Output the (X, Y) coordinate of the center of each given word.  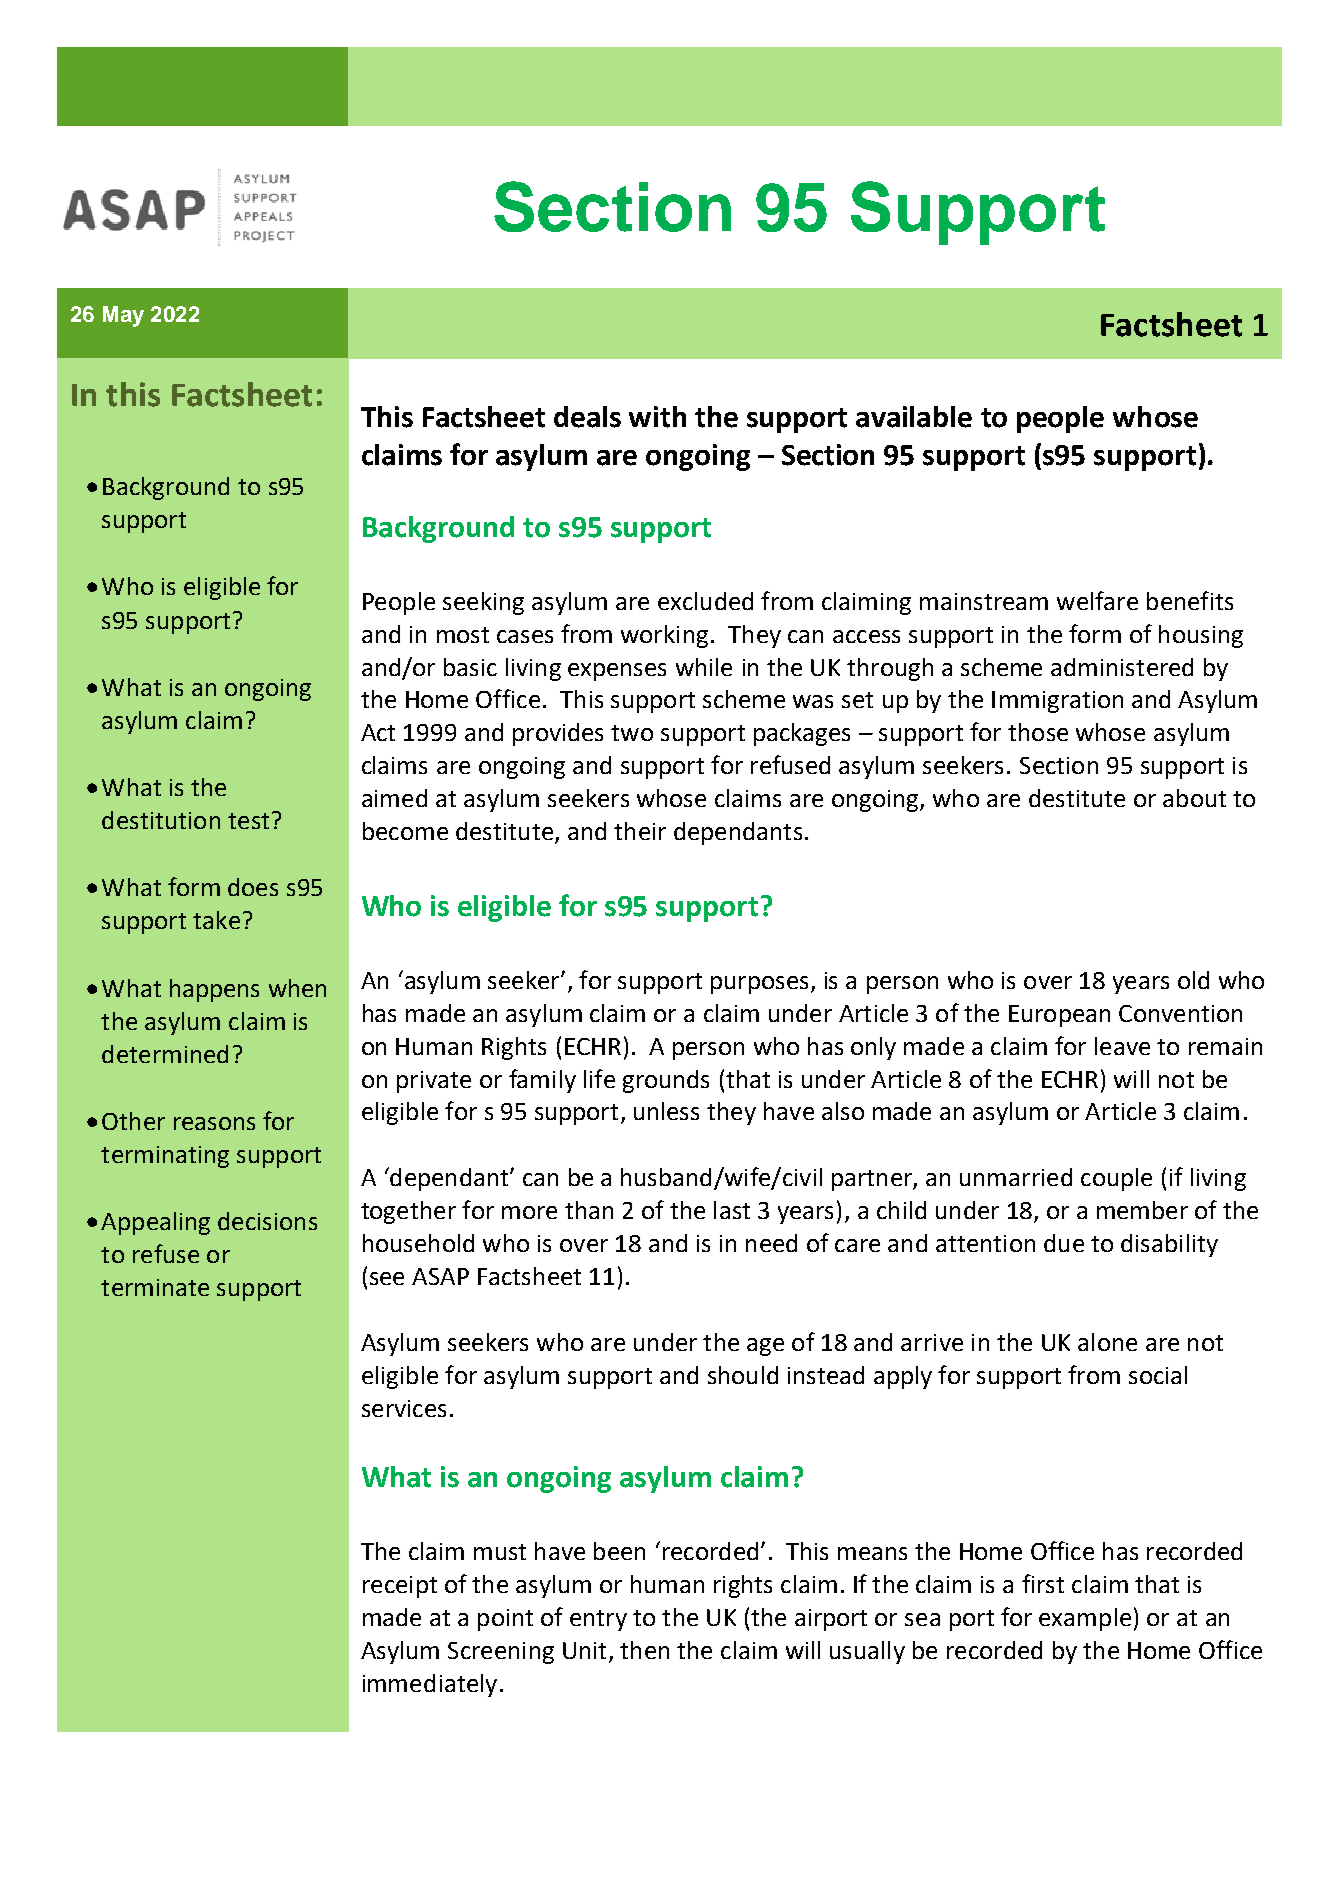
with (657, 417)
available (914, 417)
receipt (400, 1587)
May (123, 316)
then (644, 1650)
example (1085, 1619)
